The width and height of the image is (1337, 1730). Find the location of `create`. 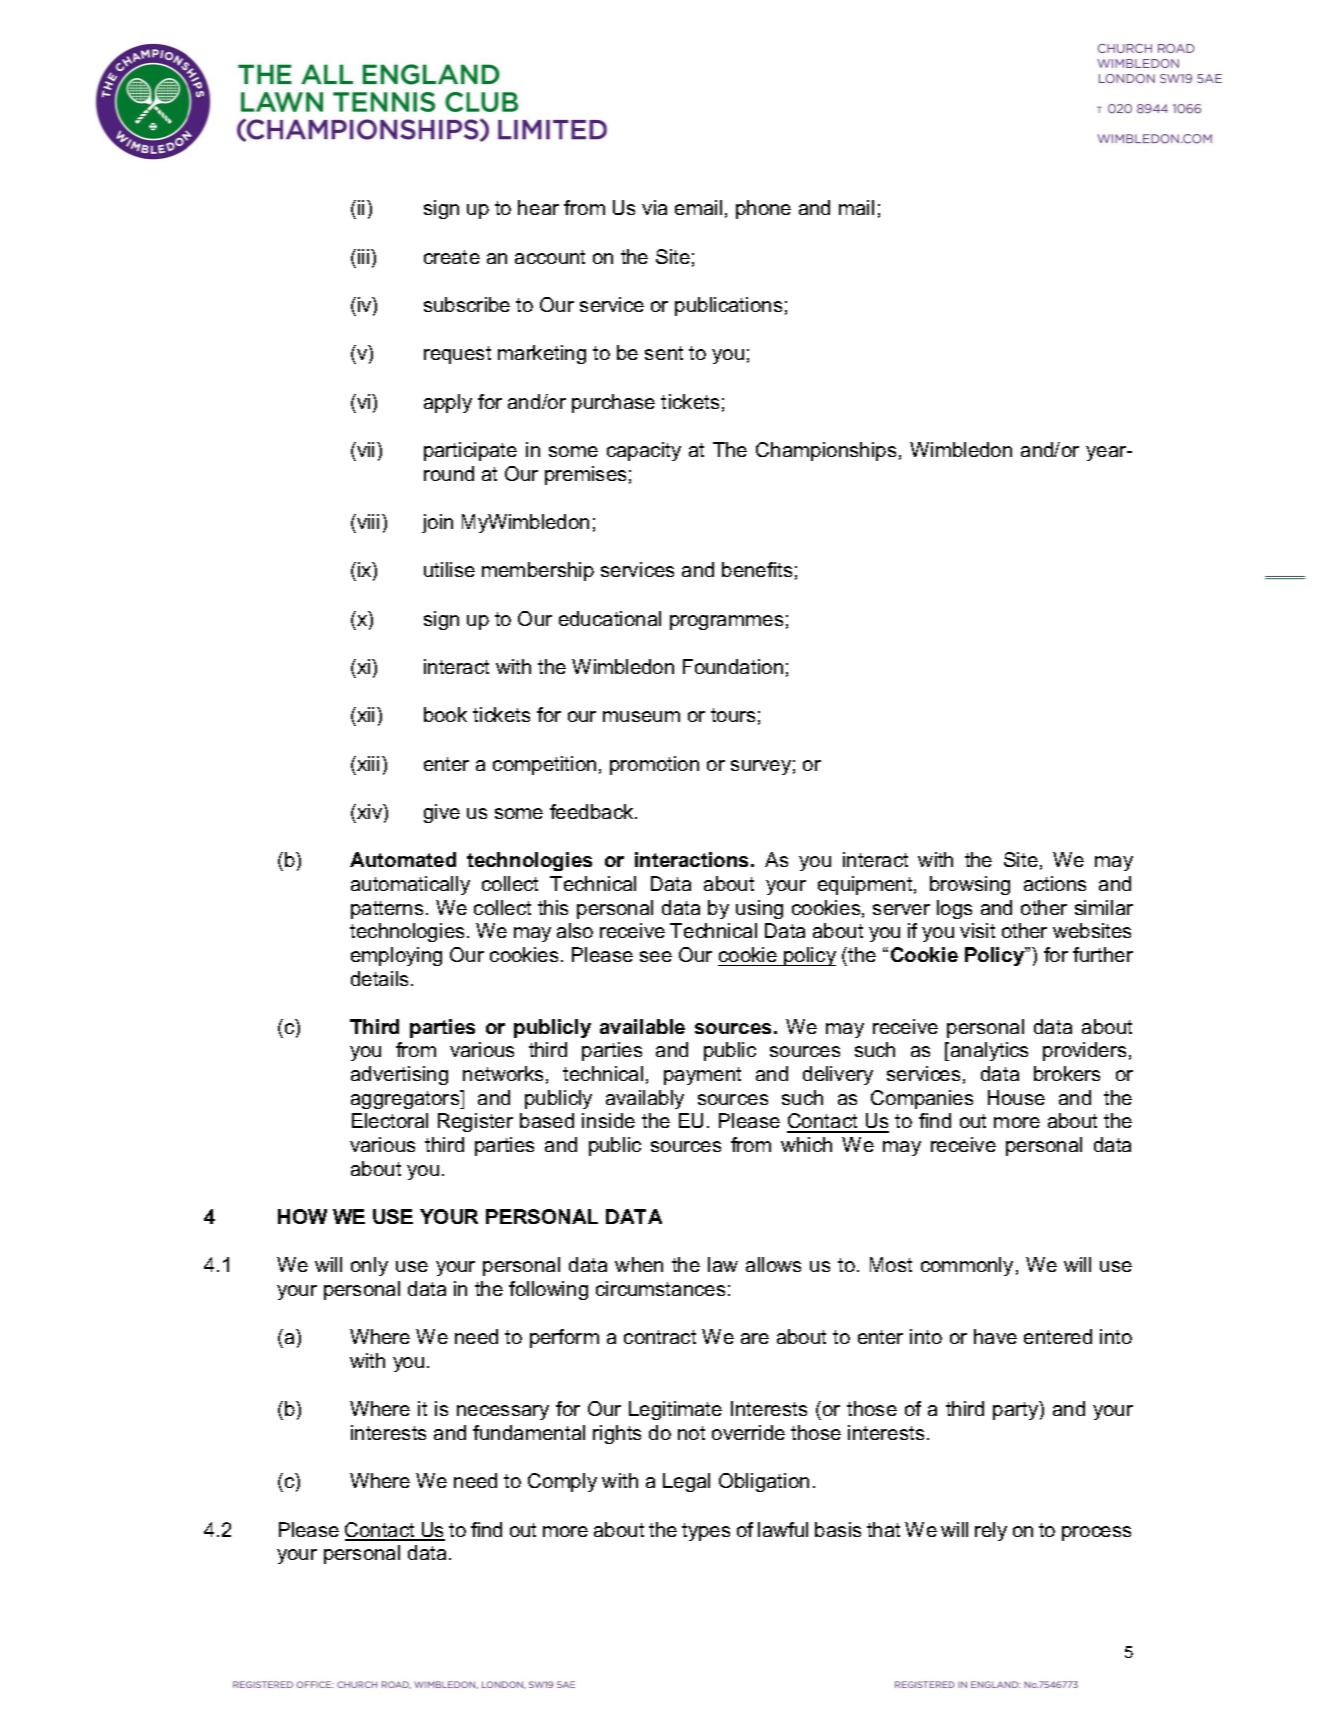

create is located at coordinates (452, 257).
